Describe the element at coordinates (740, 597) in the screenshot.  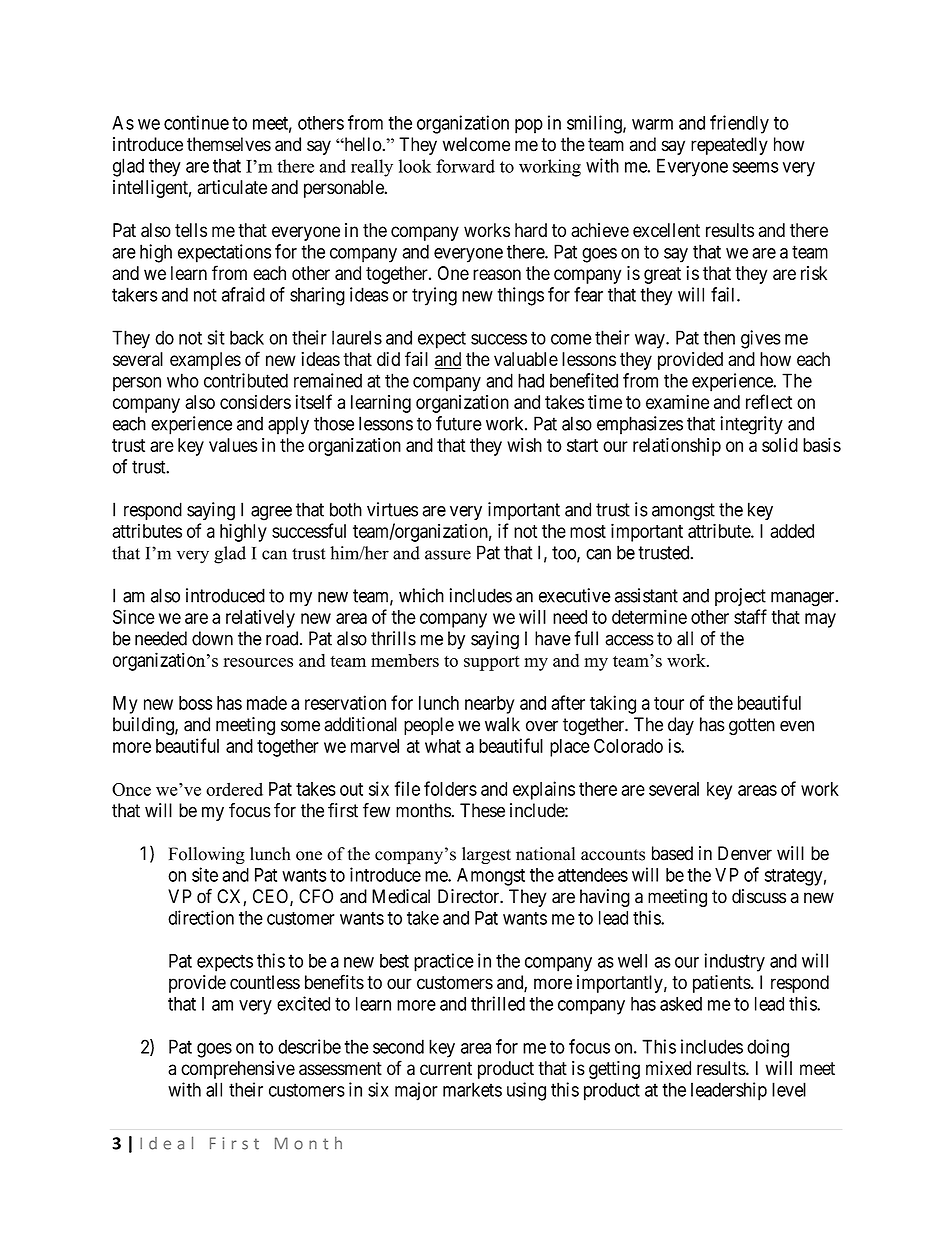
I see `project` at that location.
